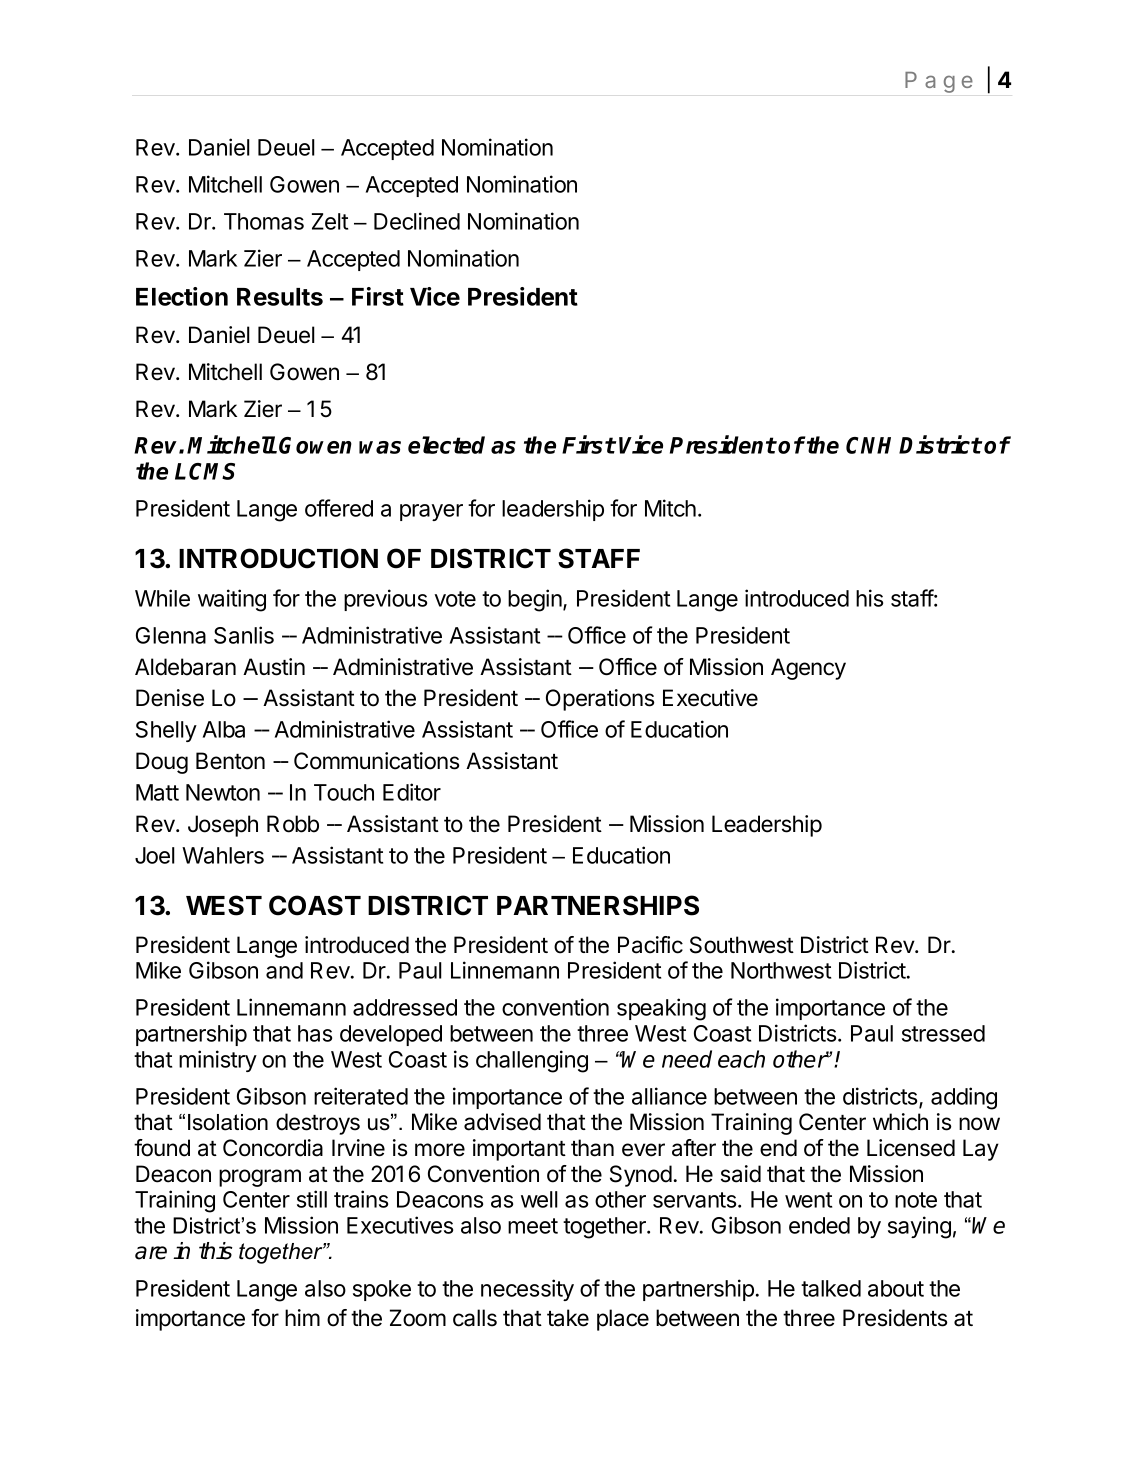  I want to click on Agency, so click(808, 669).
